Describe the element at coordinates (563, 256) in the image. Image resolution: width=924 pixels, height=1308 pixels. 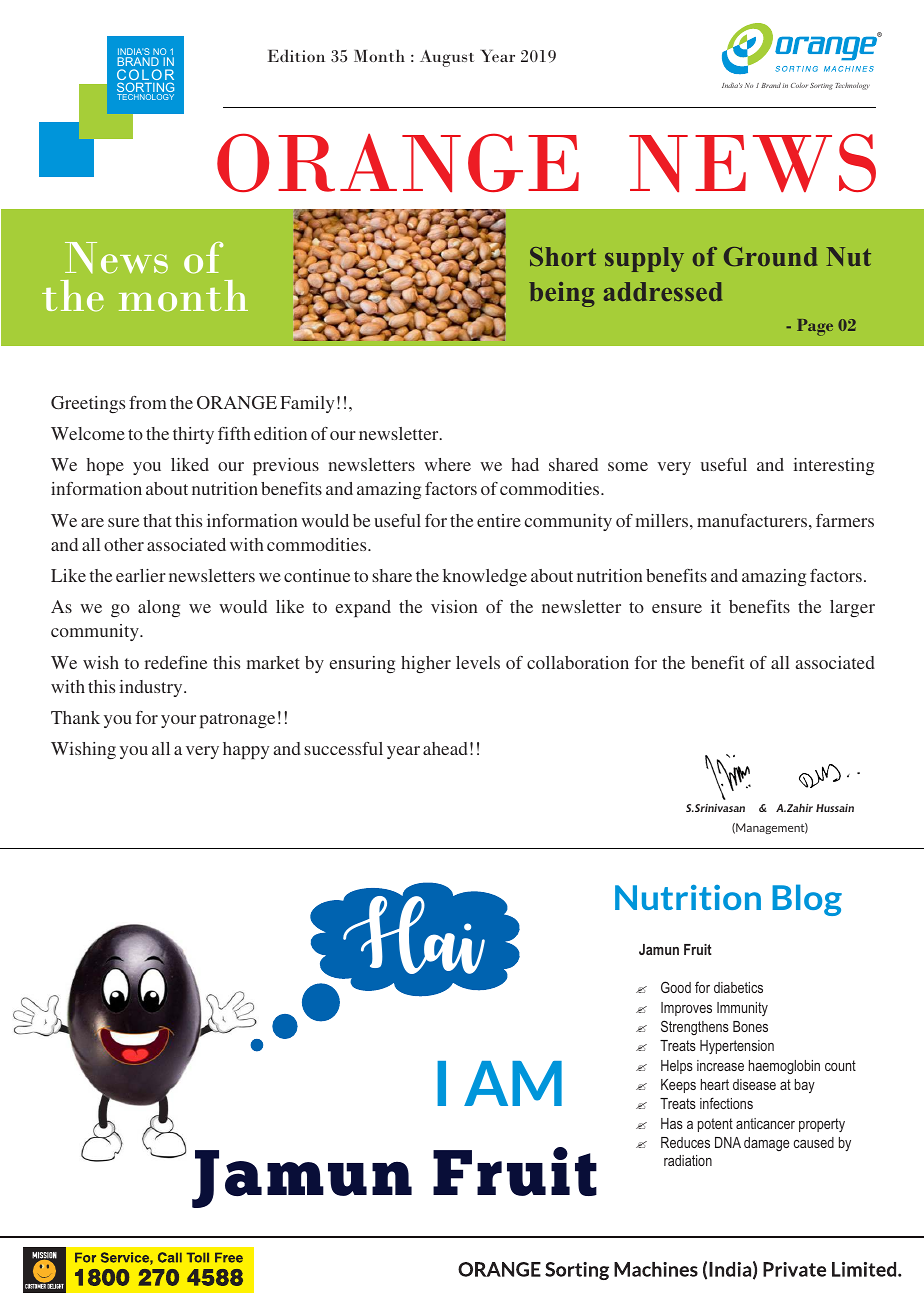
I see `Short` at that location.
